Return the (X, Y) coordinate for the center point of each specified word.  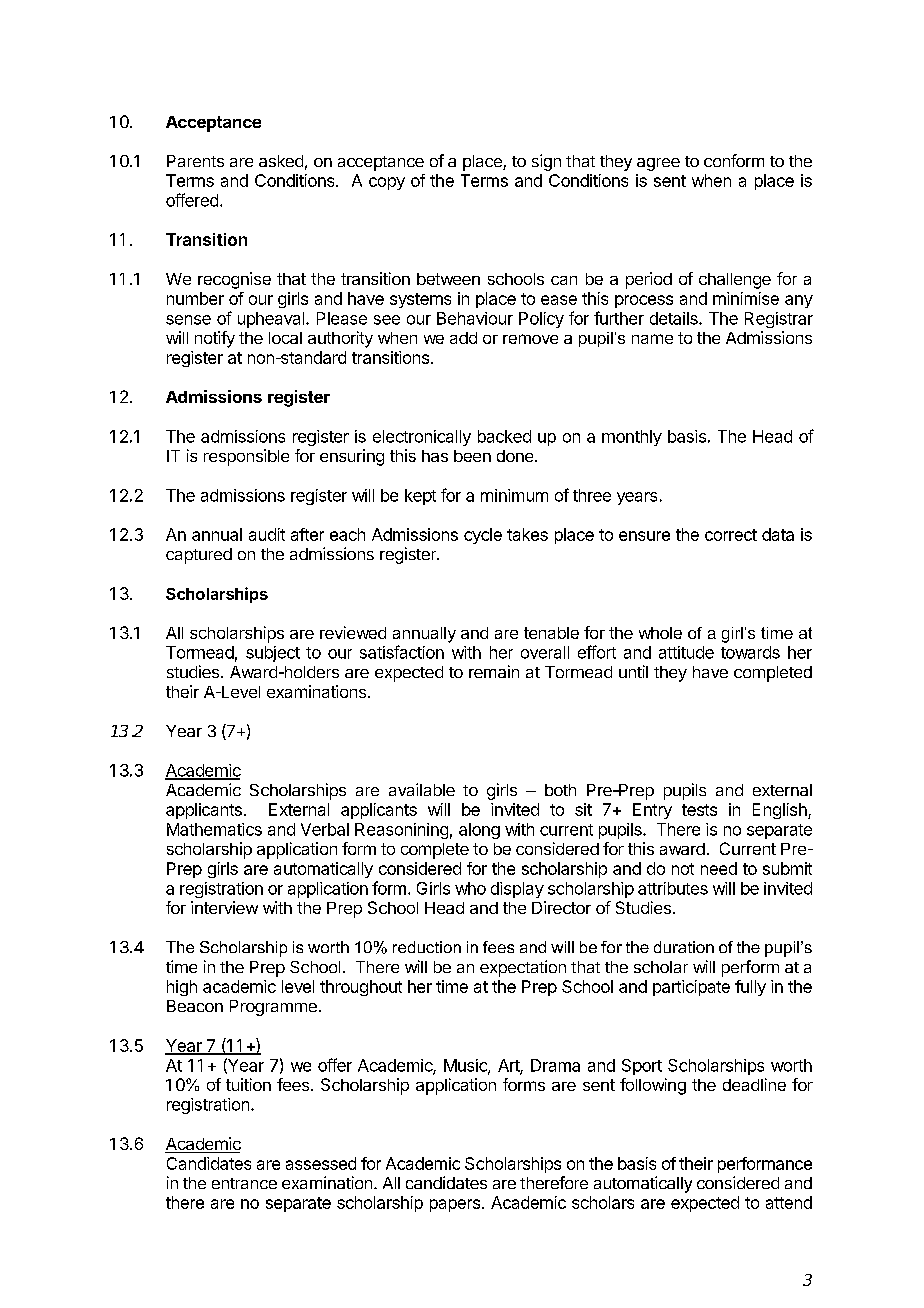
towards (750, 652)
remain (494, 671)
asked (281, 161)
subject (273, 654)
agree (658, 164)
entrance (244, 1183)
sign (546, 162)
